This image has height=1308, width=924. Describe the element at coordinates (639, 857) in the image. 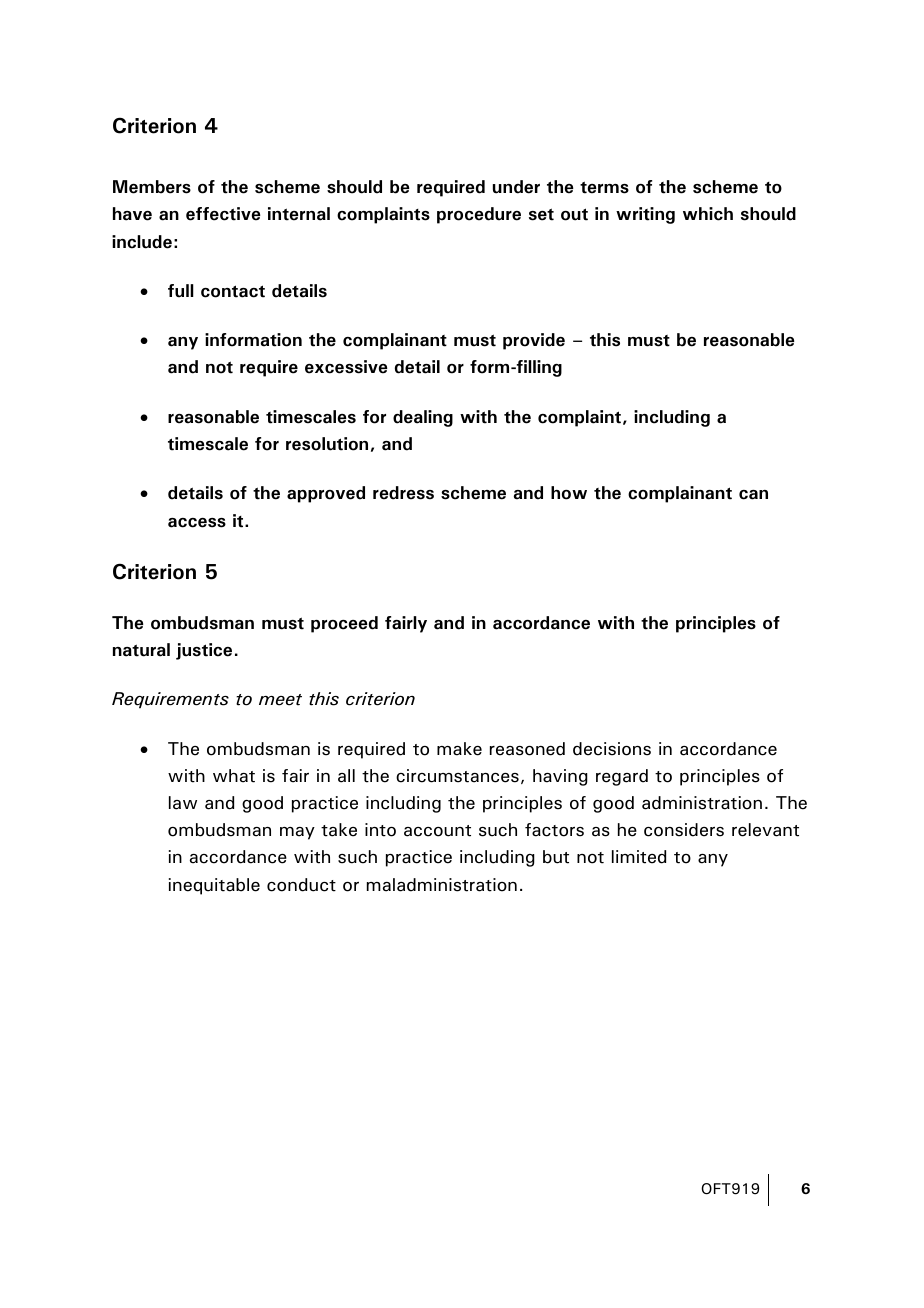

I see `limited` at that location.
